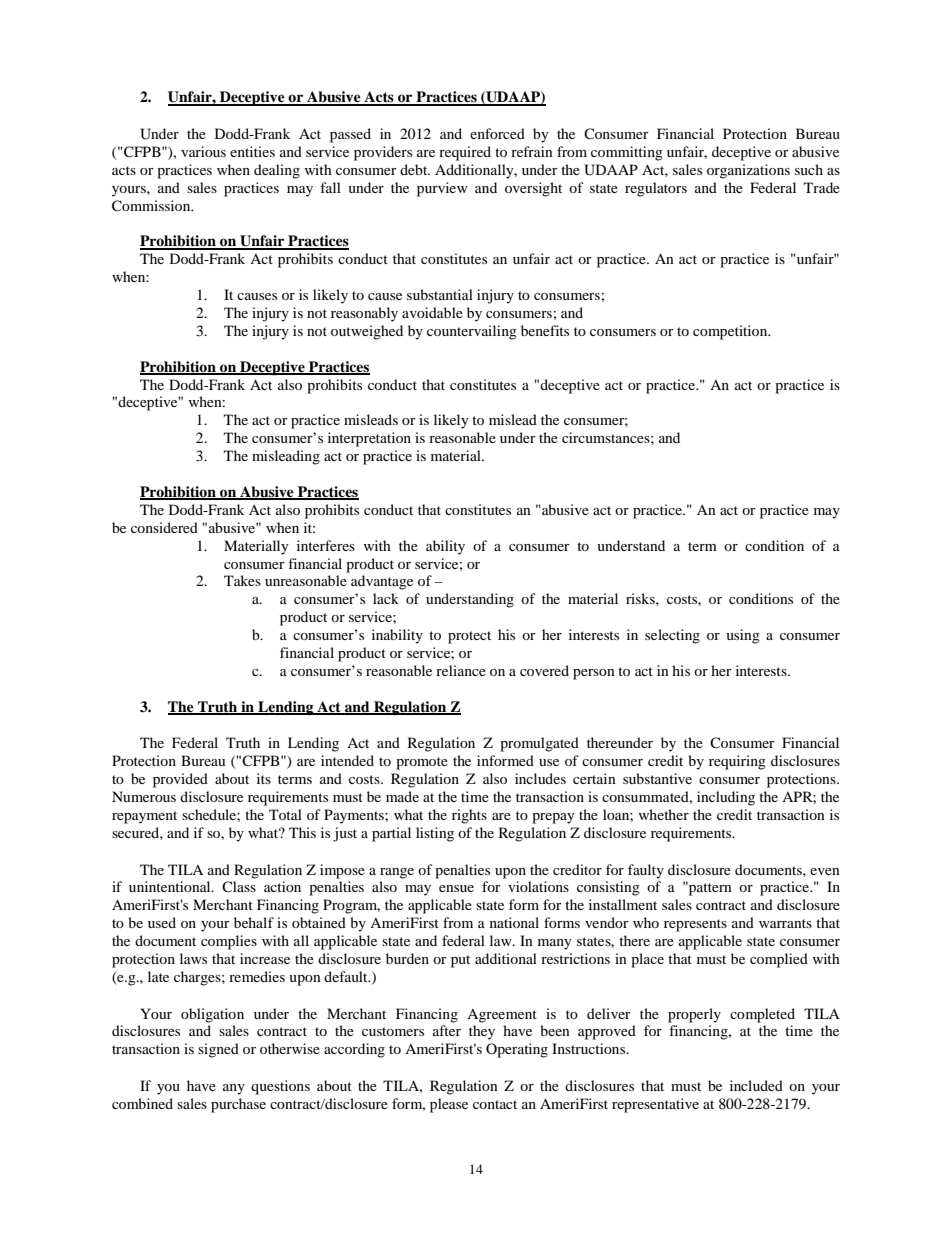 The image size is (952, 1233). What do you see at coordinates (756, 1085) in the image?
I see `included` at bounding box center [756, 1085].
